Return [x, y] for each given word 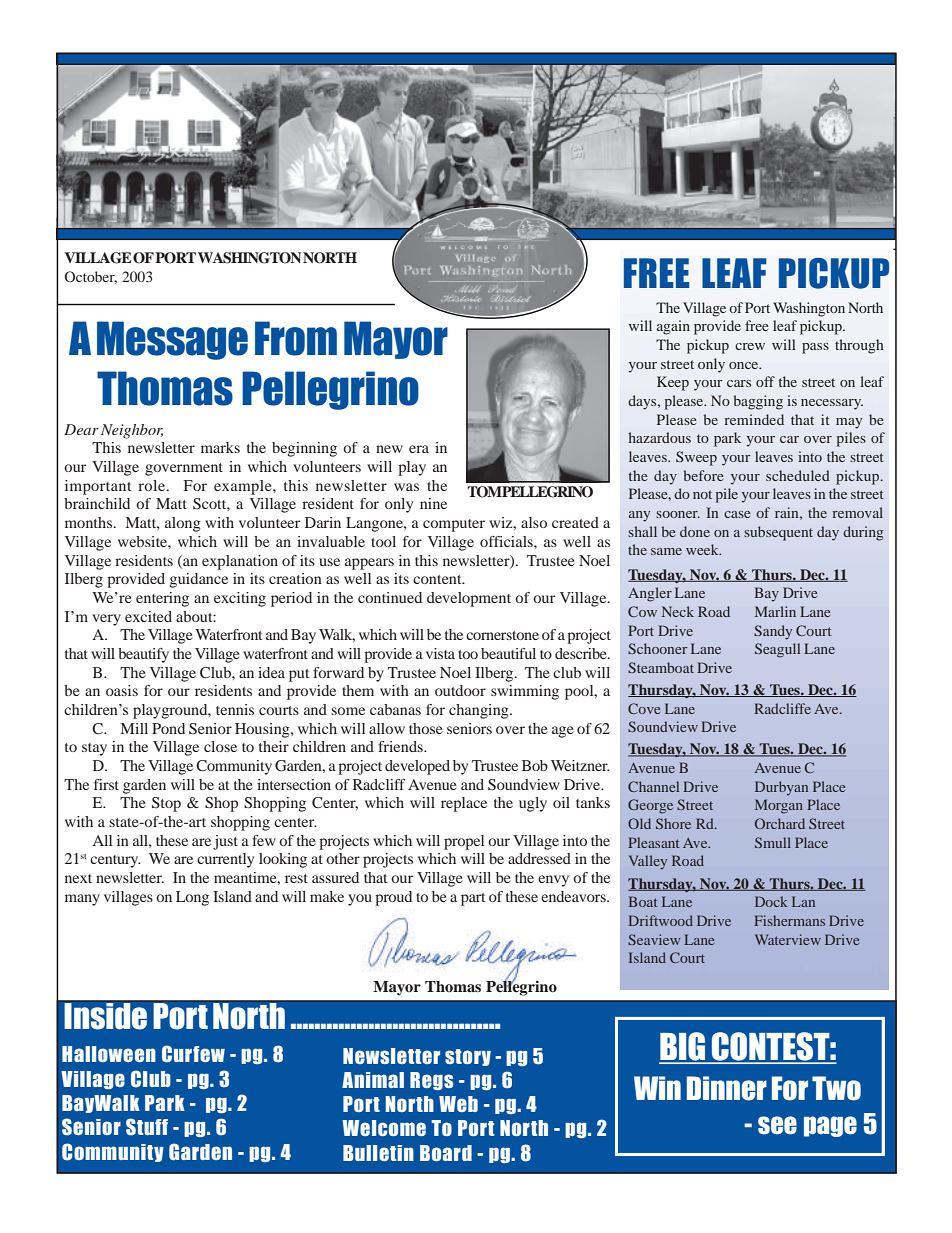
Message [172, 340]
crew [750, 346]
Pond [168, 728]
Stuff [147, 1127]
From [296, 338]
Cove [644, 708]
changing [480, 711]
